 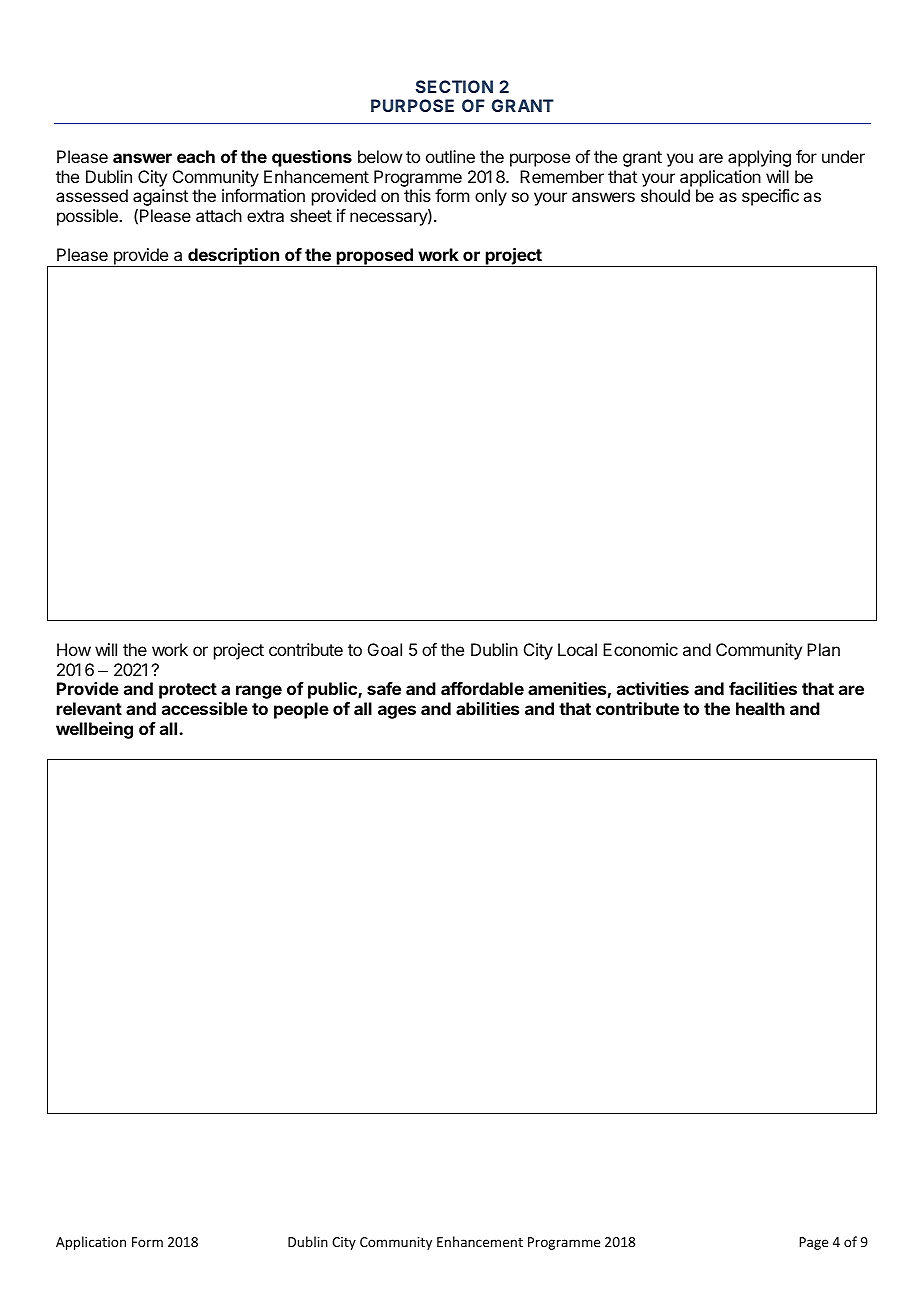 I want to click on facilities, so click(x=763, y=688).
